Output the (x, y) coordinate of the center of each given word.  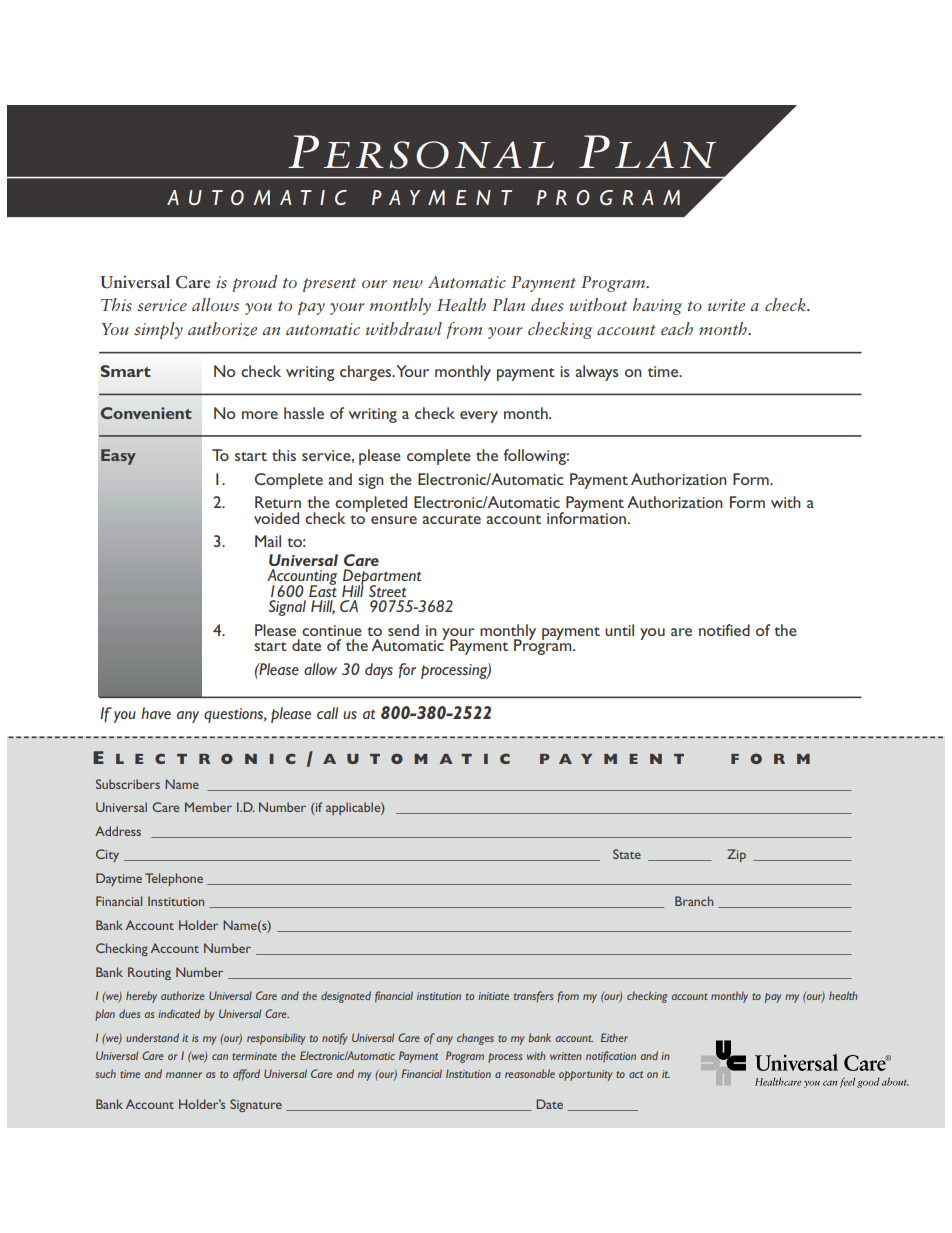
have (156, 713)
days (379, 671)
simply (158, 330)
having (657, 306)
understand (152, 1037)
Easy (118, 457)
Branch (694, 901)
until (619, 630)
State (627, 854)
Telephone (174, 879)
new (408, 284)
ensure (394, 520)
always (596, 373)
